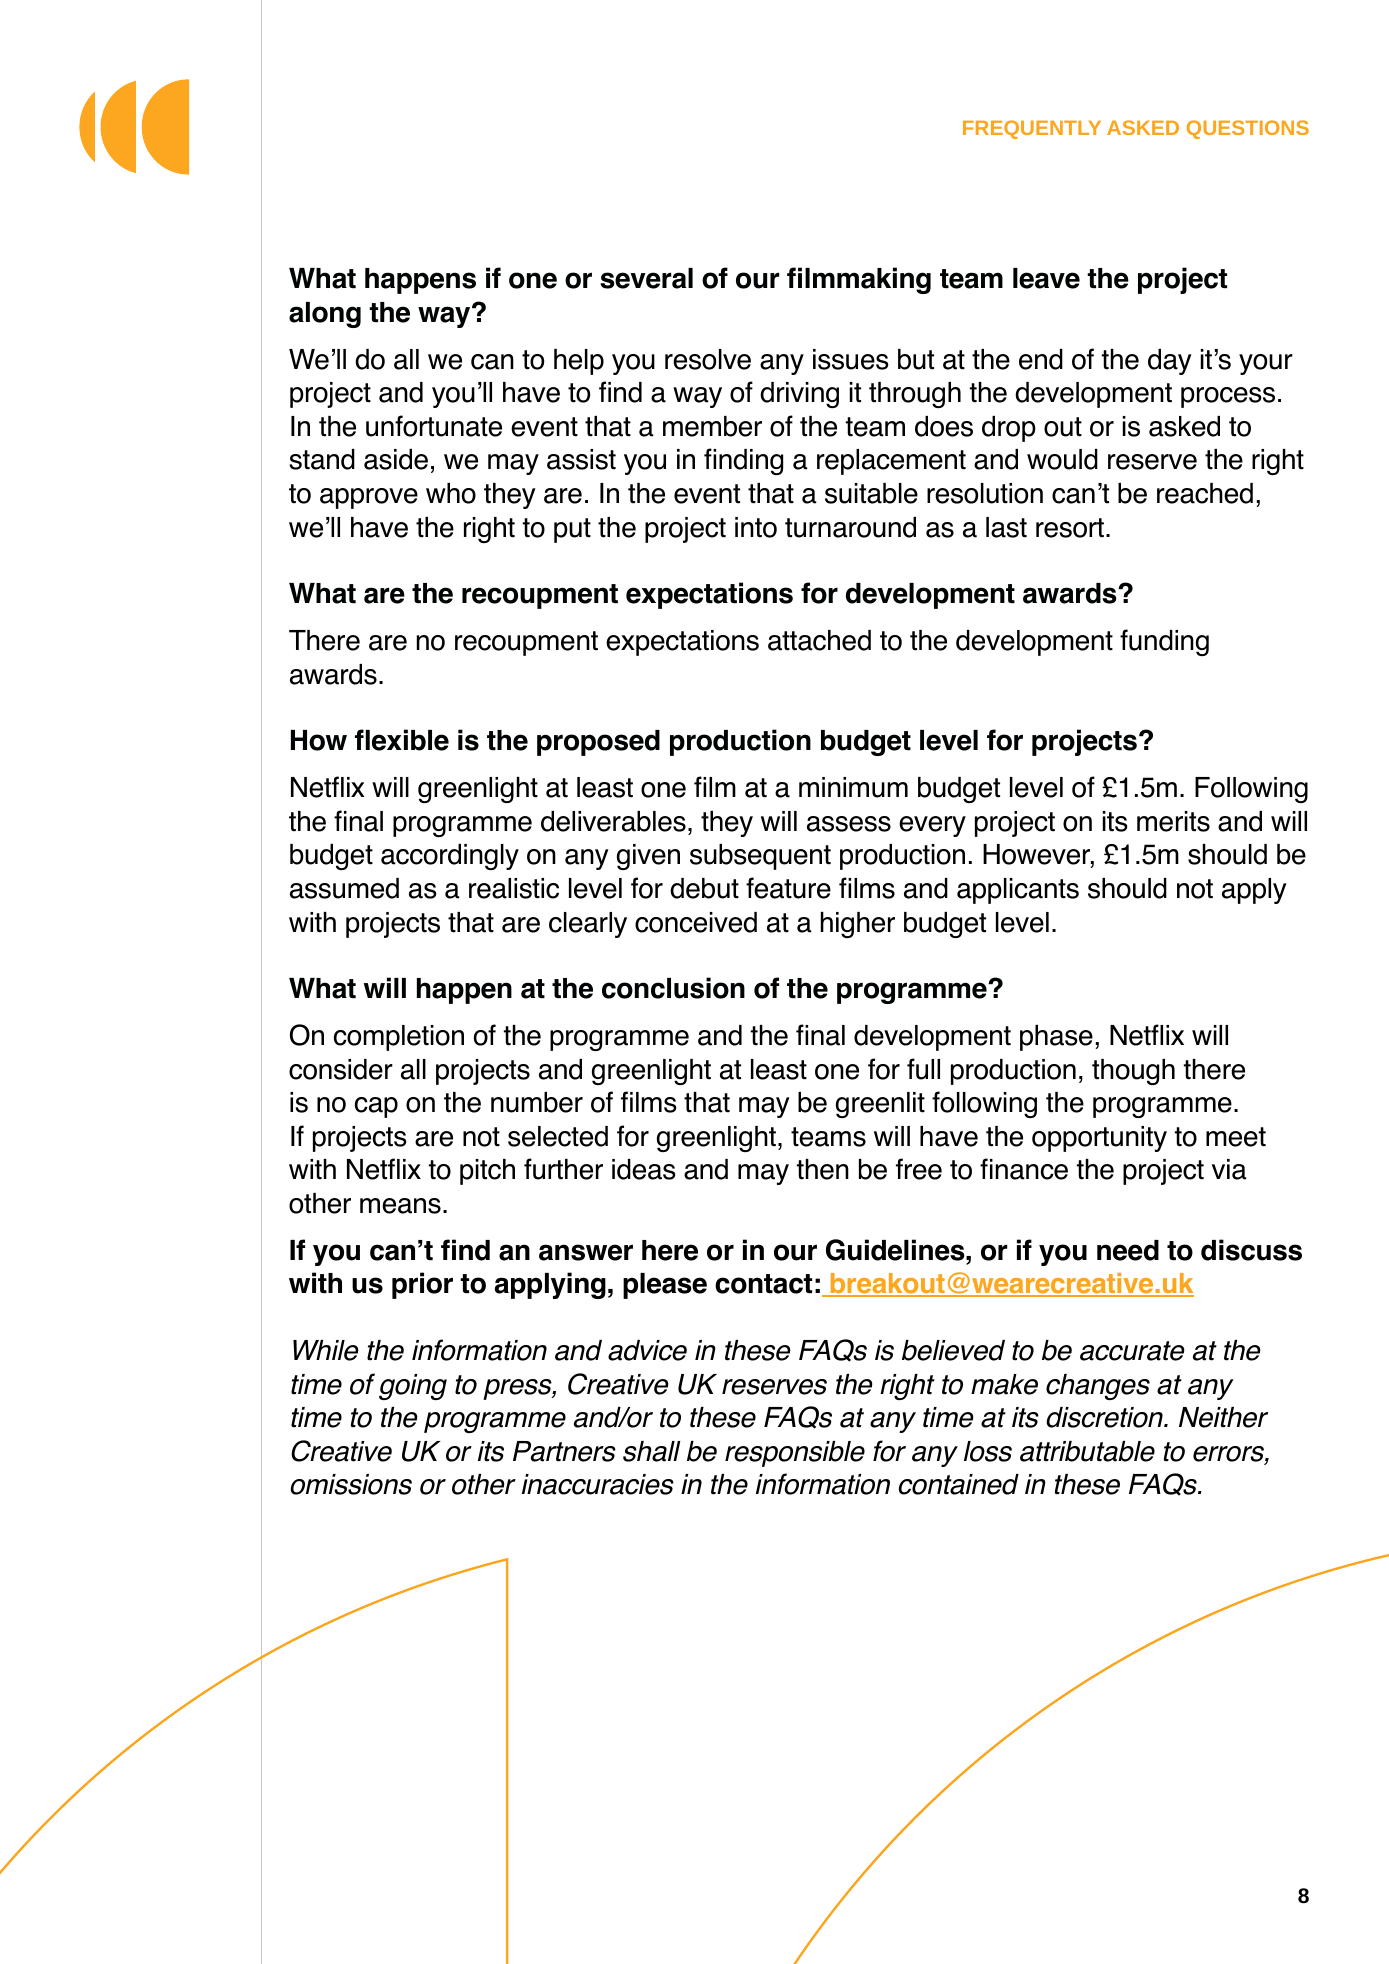 The image size is (1389, 1964). I want to click on several, so click(646, 278).
